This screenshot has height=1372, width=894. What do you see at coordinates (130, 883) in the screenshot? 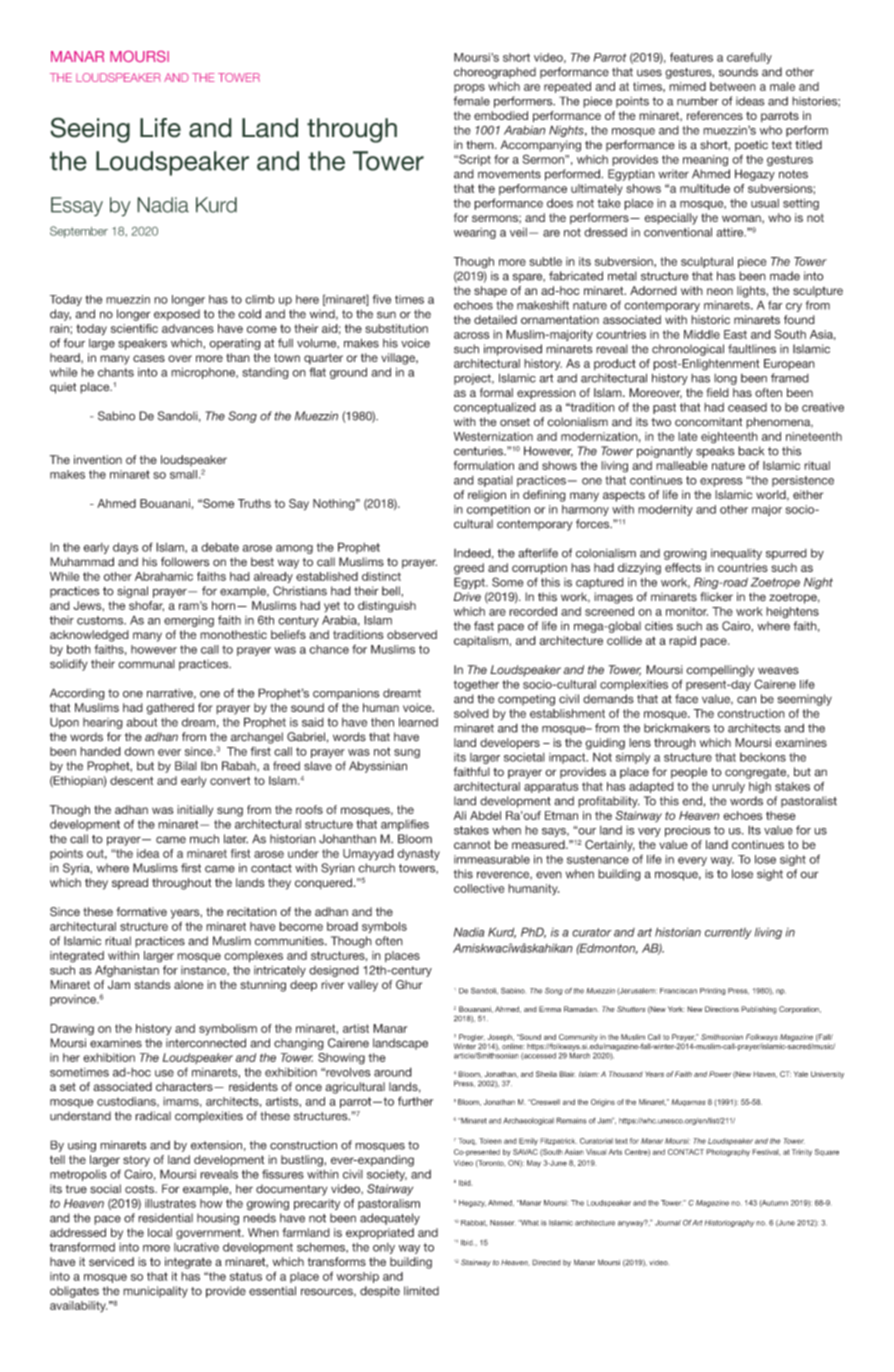
I see `spread` at bounding box center [130, 883].
